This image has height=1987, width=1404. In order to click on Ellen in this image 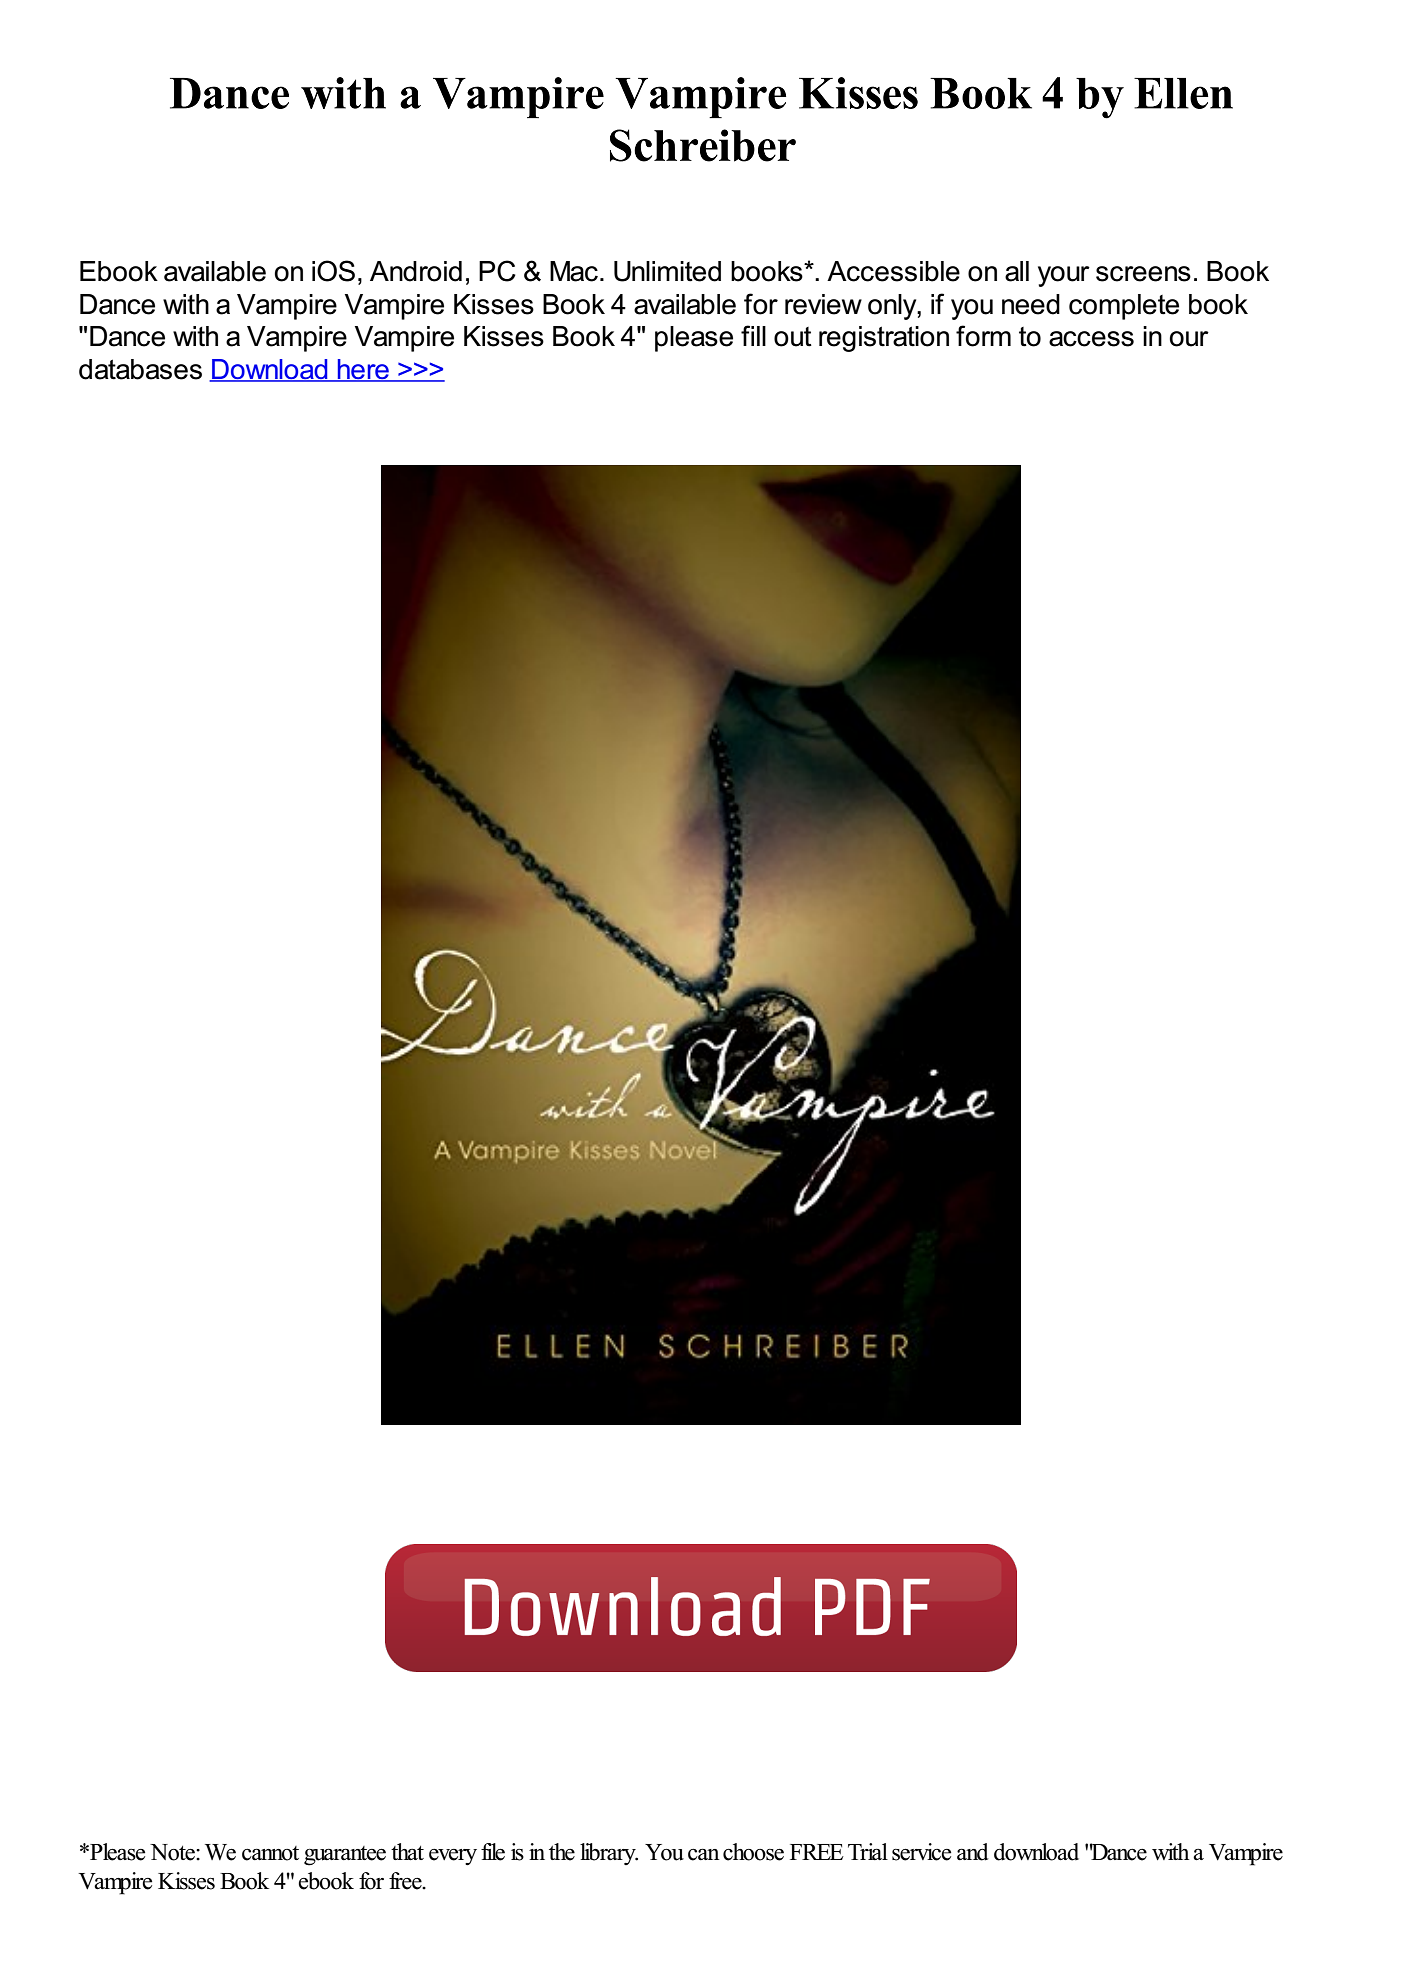, I will do `click(1183, 93)`.
